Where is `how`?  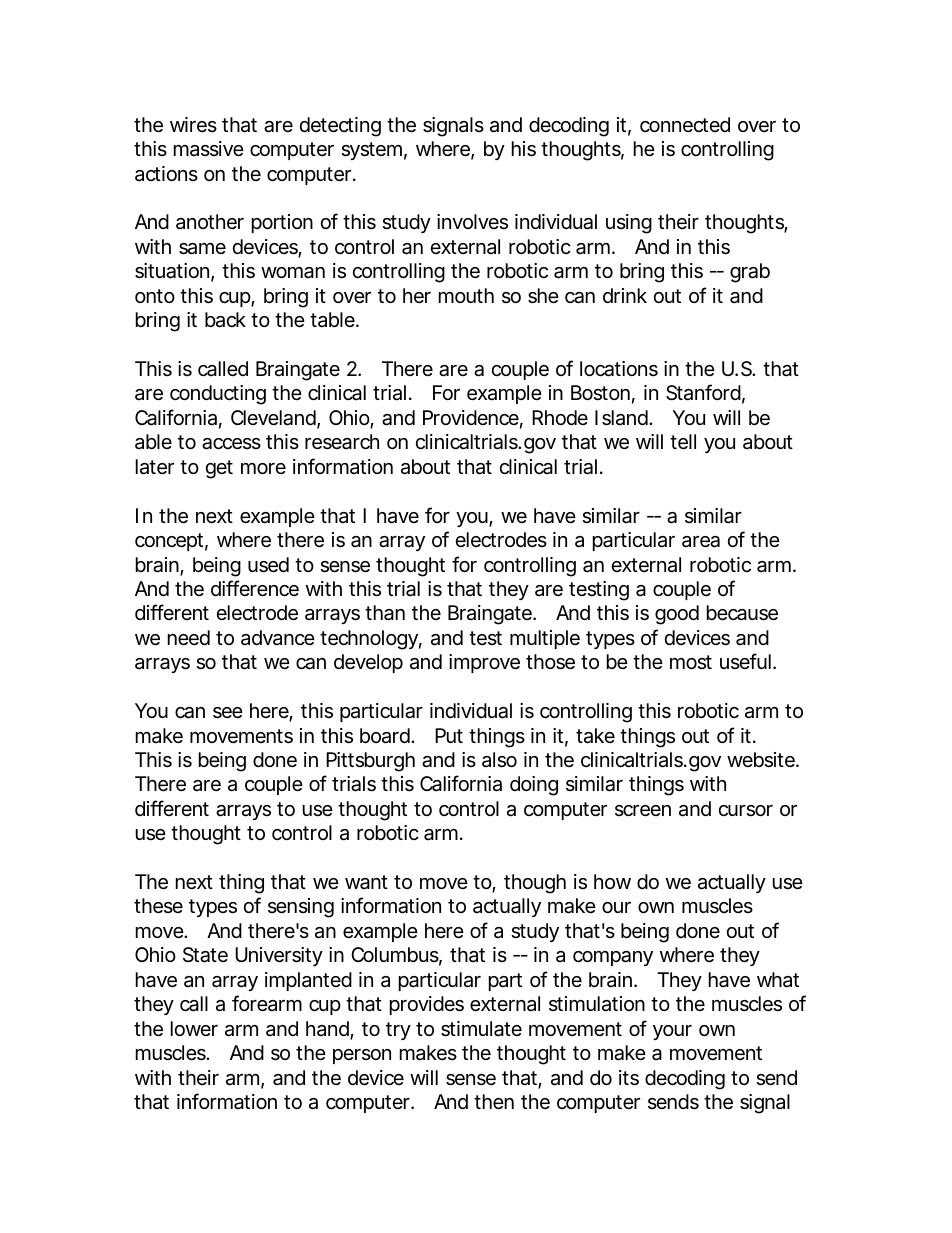 how is located at coordinates (612, 881).
